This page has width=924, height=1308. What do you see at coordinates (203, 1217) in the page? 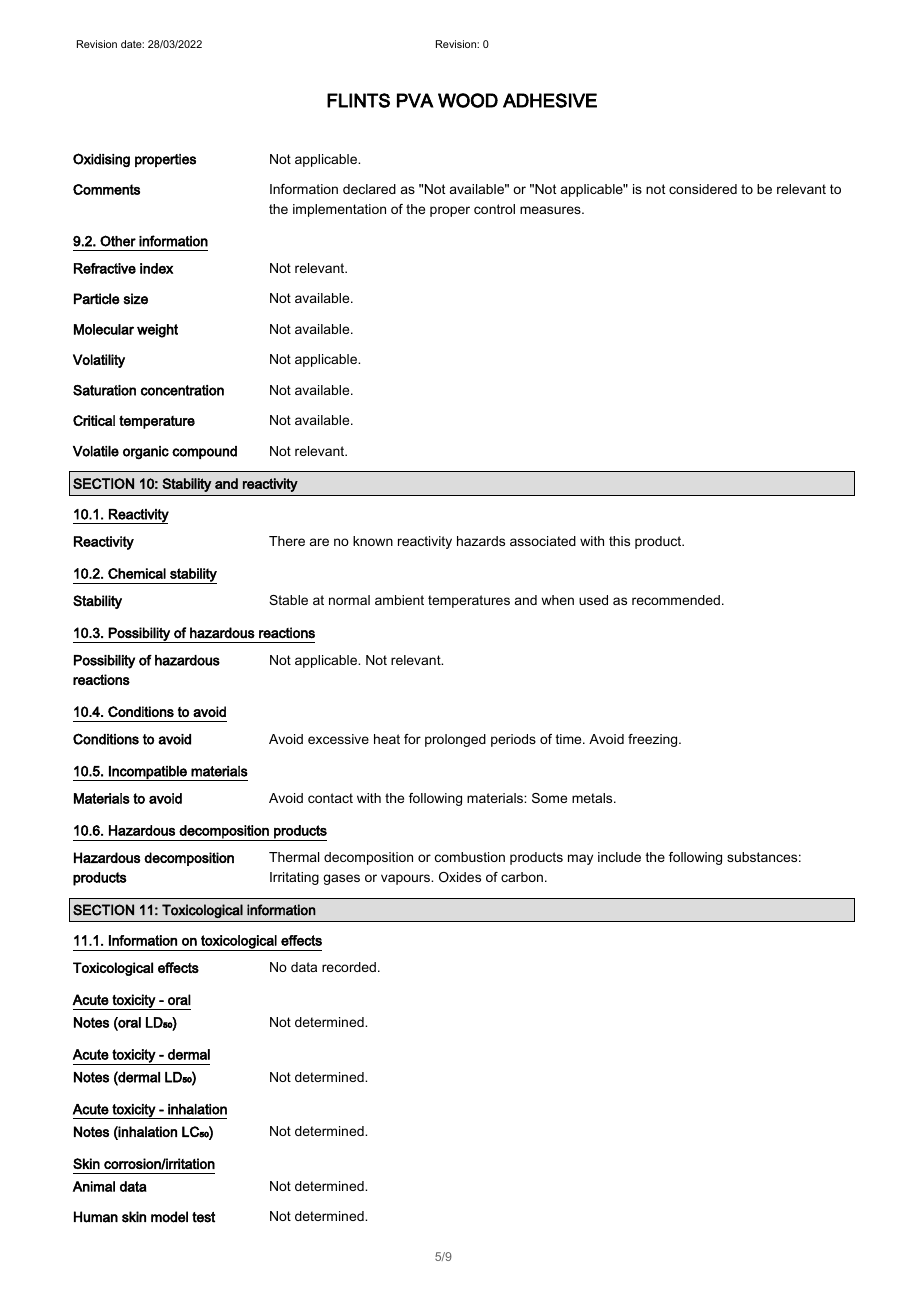
I see `test` at bounding box center [203, 1217].
